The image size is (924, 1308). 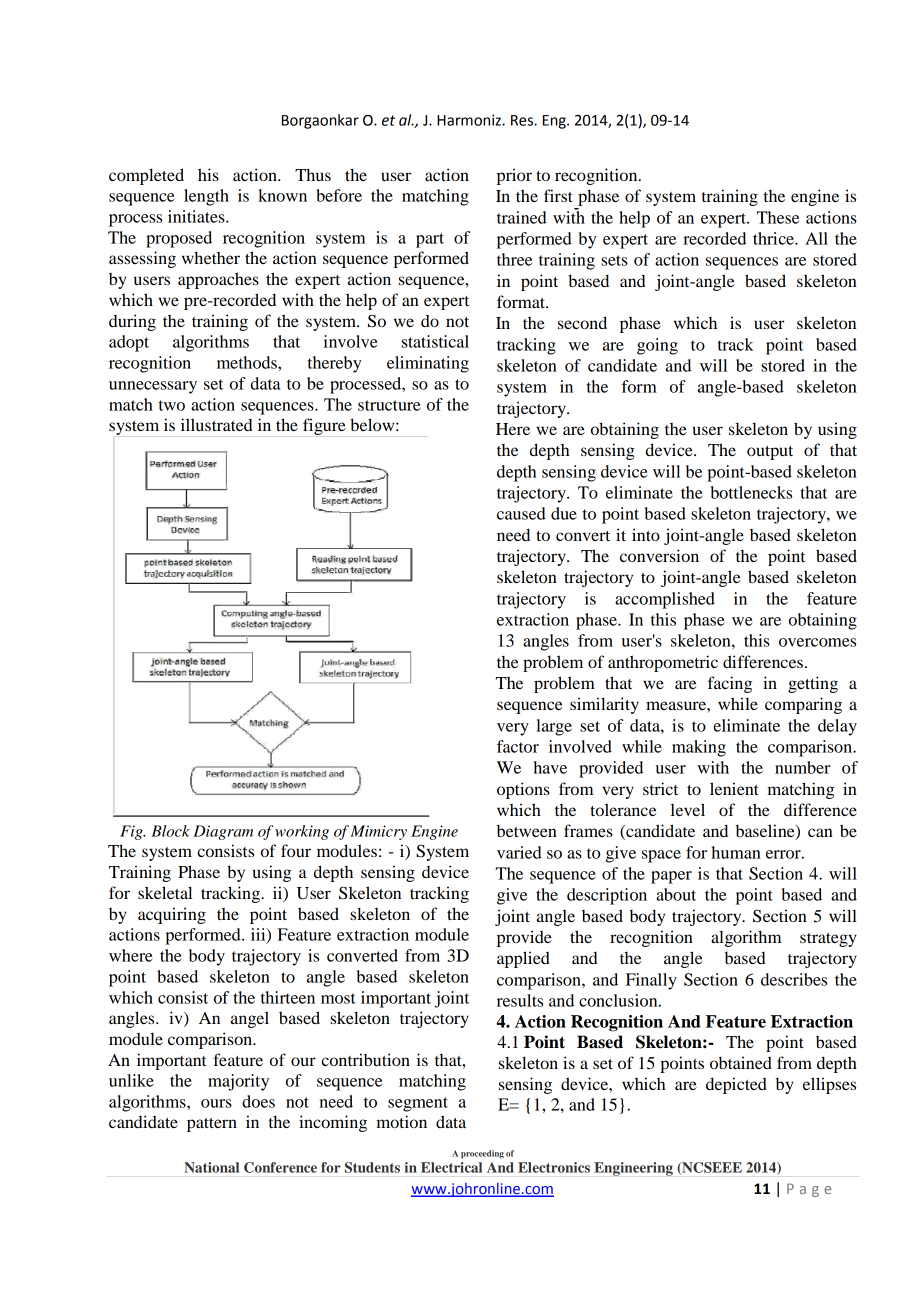 What do you see at coordinates (212, 1125) in the image?
I see `pattern` at bounding box center [212, 1125].
